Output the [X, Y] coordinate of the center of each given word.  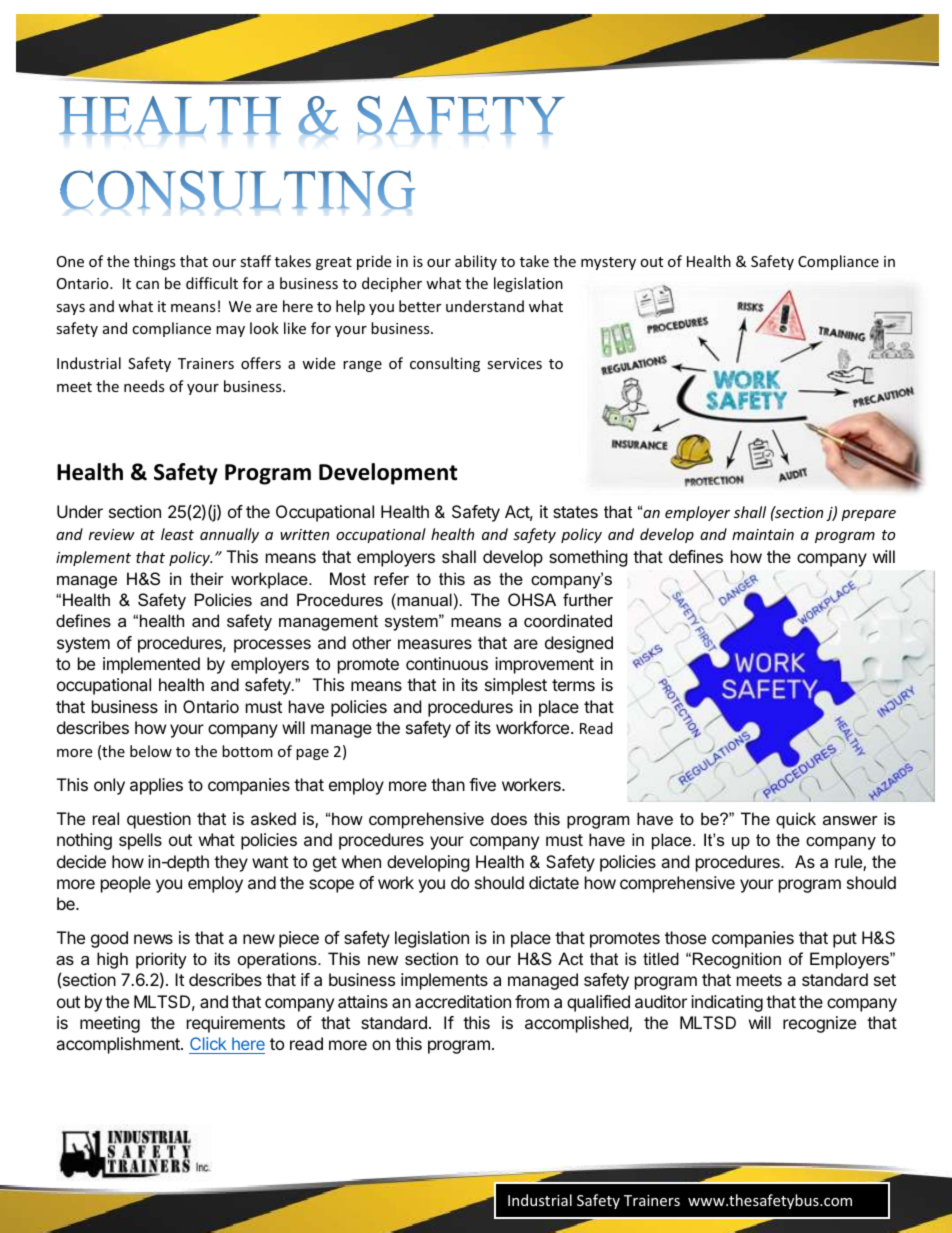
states [575, 512]
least [177, 534]
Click [208, 1043]
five [482, 784]
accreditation [463, 1001]
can [147, 285]
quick [796, 820]
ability [476, 262]
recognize [819, 1024]
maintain [763, 534]
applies [156, 786]
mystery [608, 263]
